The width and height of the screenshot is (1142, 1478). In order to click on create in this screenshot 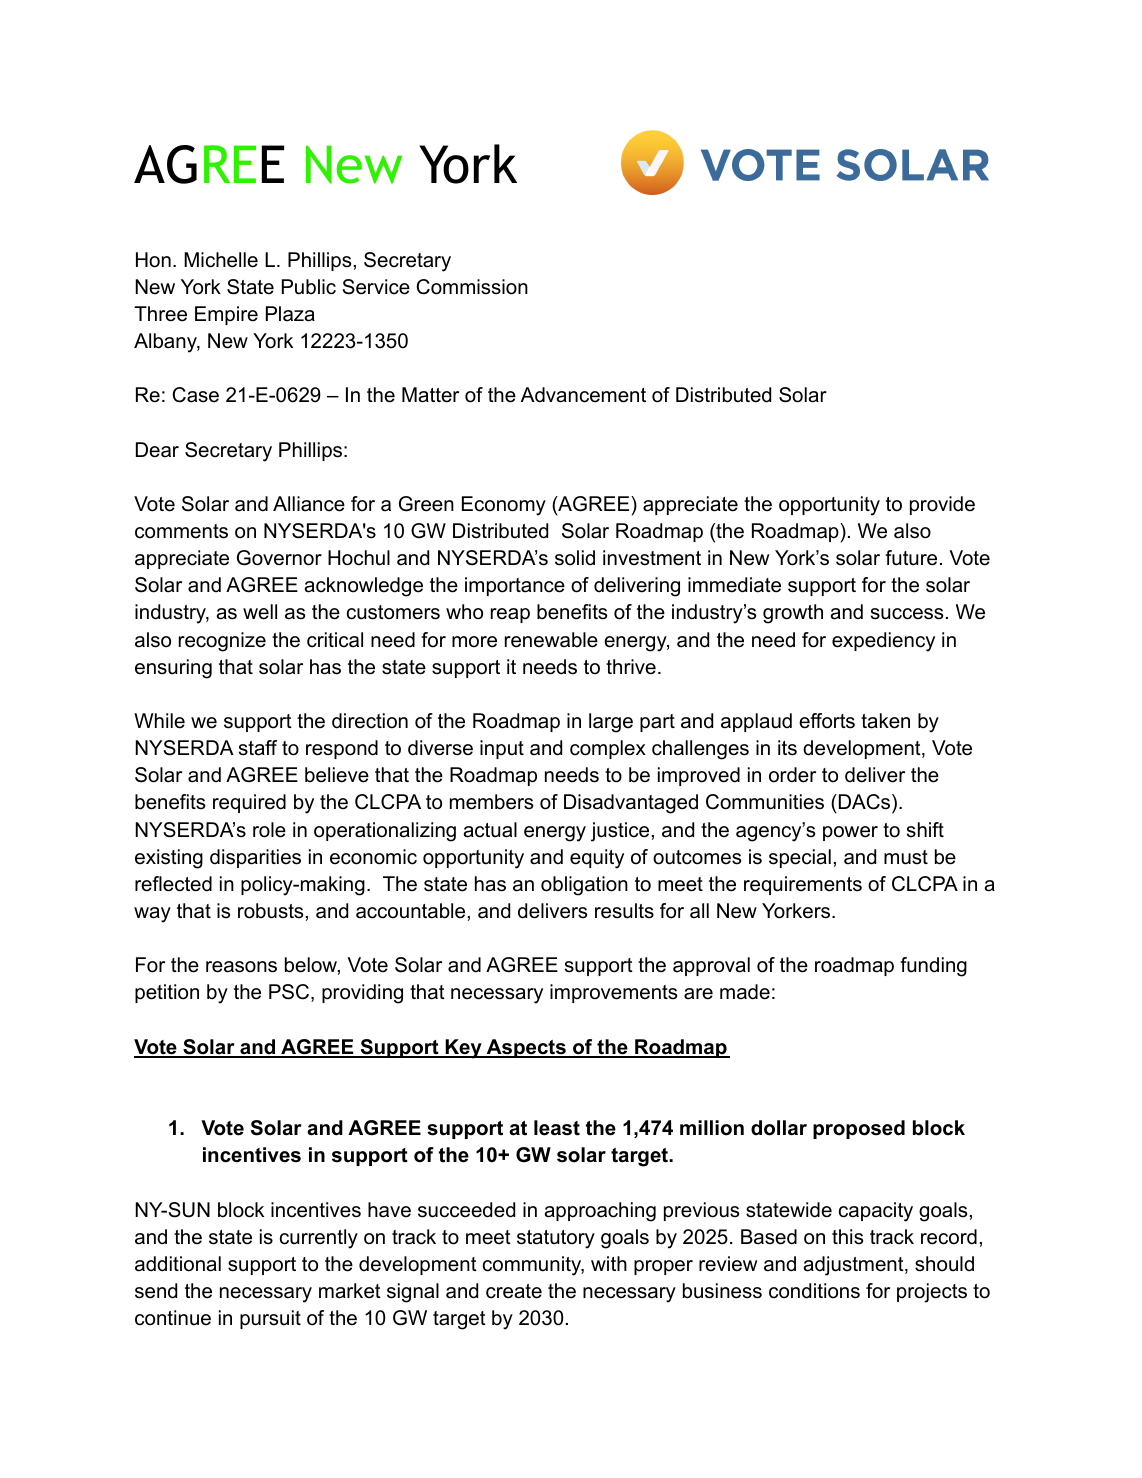, I will do `click(514, 1291)`.
